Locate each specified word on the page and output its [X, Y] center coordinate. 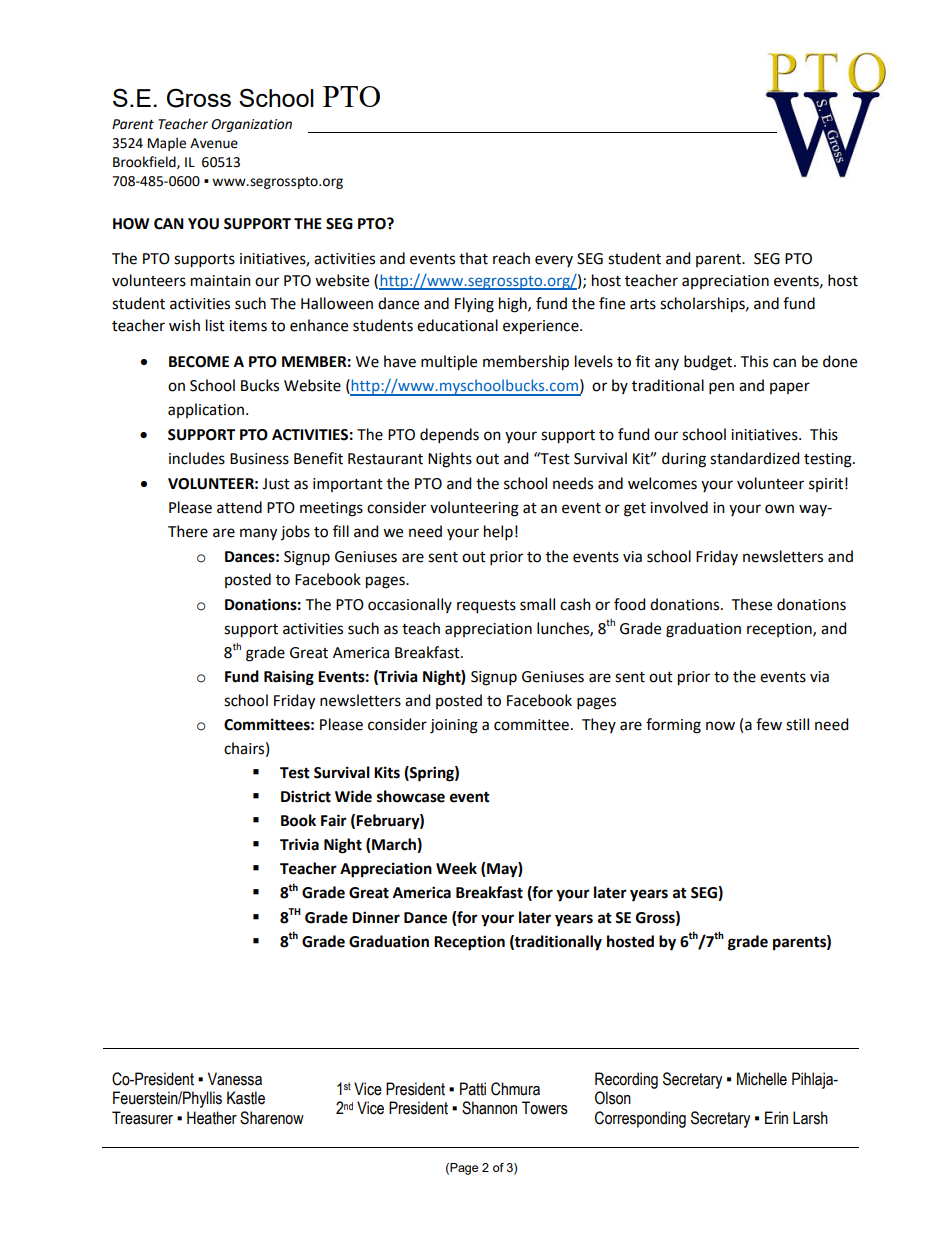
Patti [473, 1089]
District [306, 796]
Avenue [214, 143]
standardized [754, 458]
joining [454, 726]
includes [197, 458]
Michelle [762, 1079]
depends [449, 435]
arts [643, 304]
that [473, 258]
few [769, 724]
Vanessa [235, 1079]
